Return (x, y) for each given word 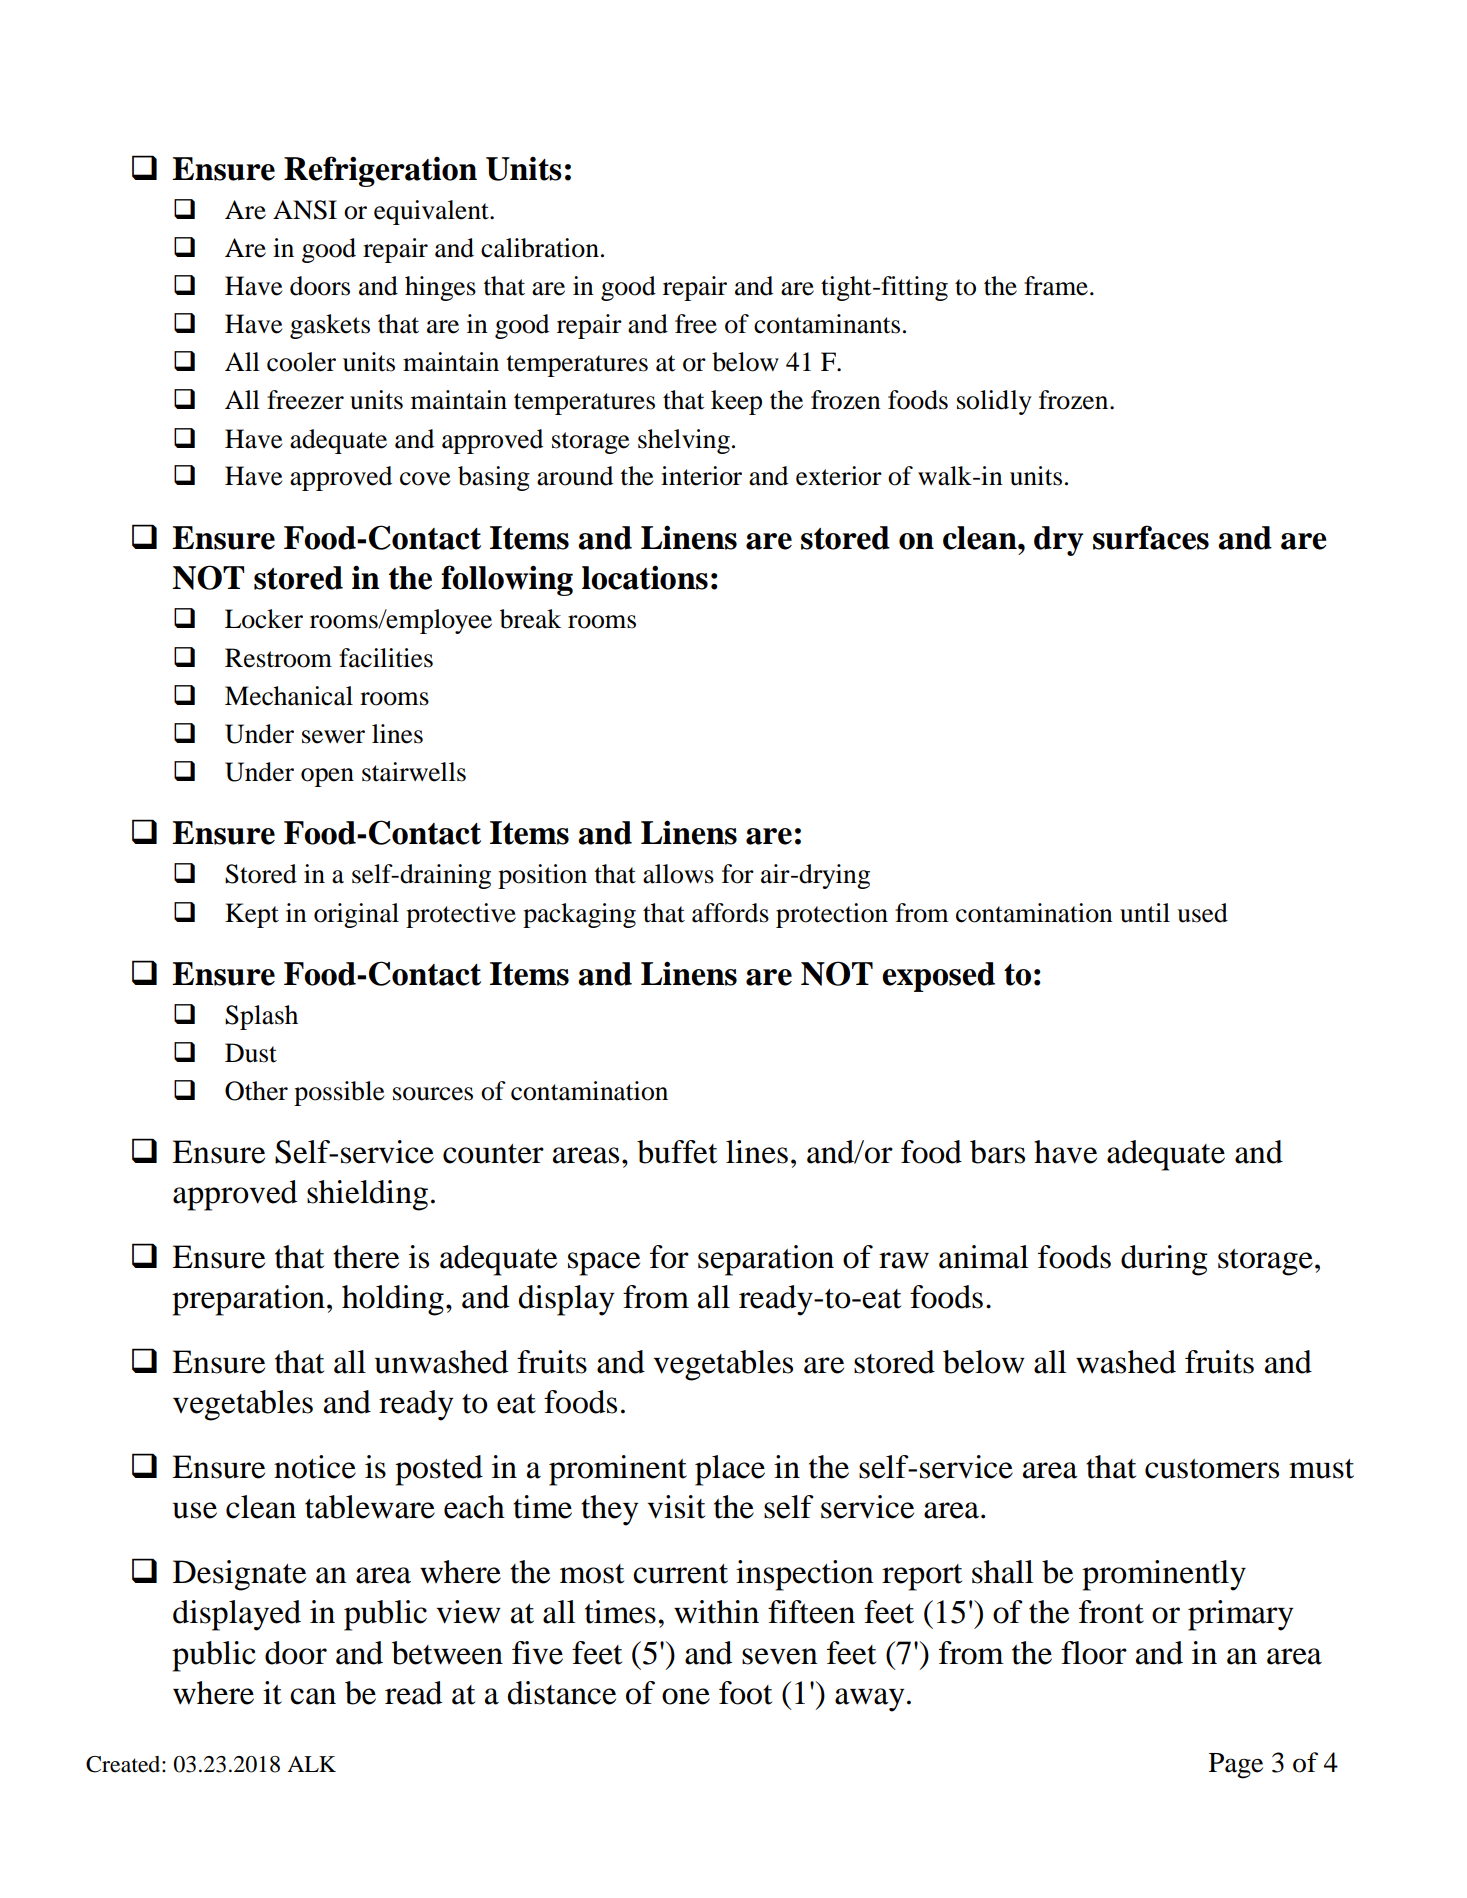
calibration (540, 248)
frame (1056, 286)
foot (745, 1693)
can (313, 1696)
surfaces (1151, 537)
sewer (333, 737)
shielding (367, 1195)
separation (766, 1260)
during (1164, 1260)
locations (645, 577)
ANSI (305, 210)
